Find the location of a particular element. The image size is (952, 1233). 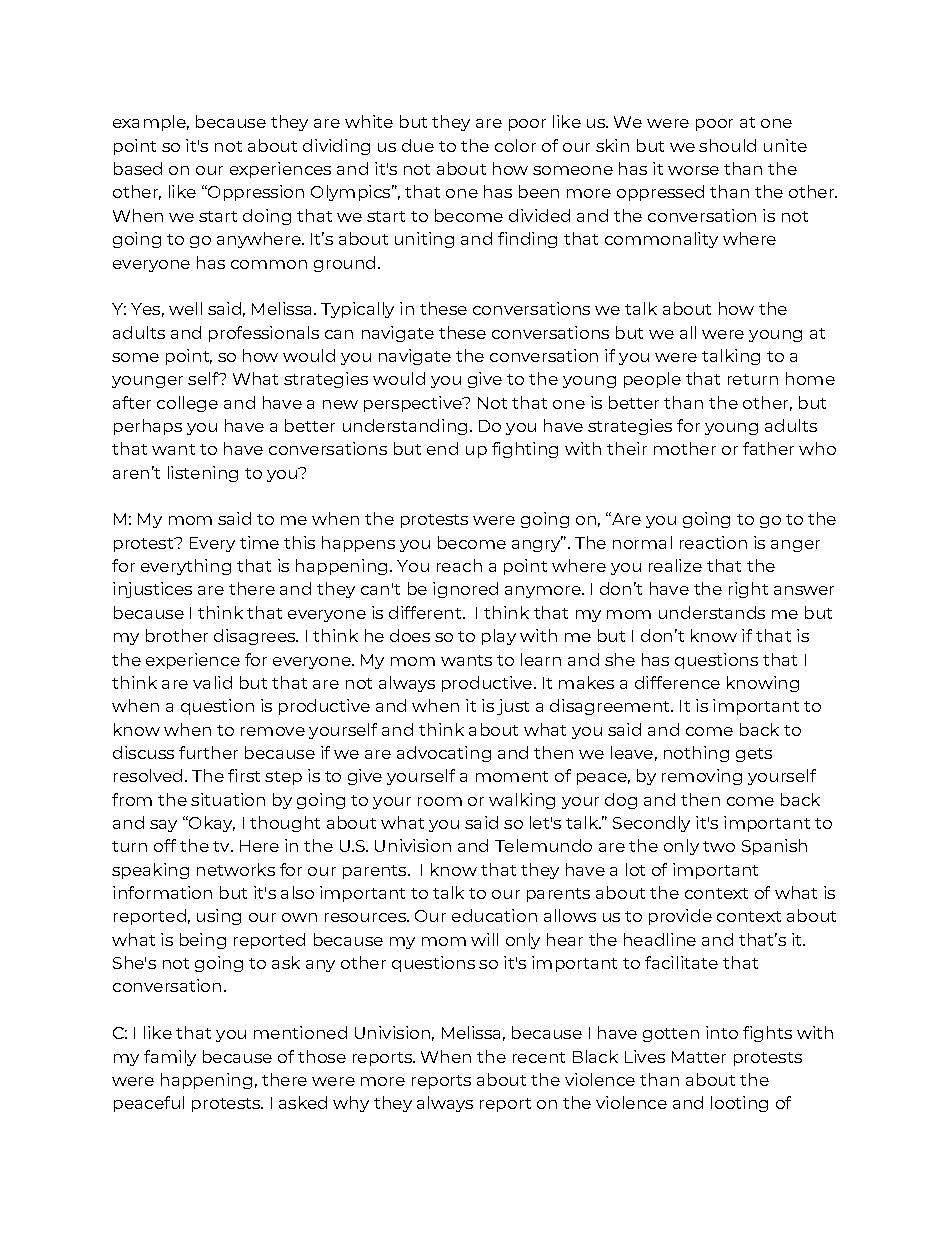

family is located at coordinates (170, 1058).
